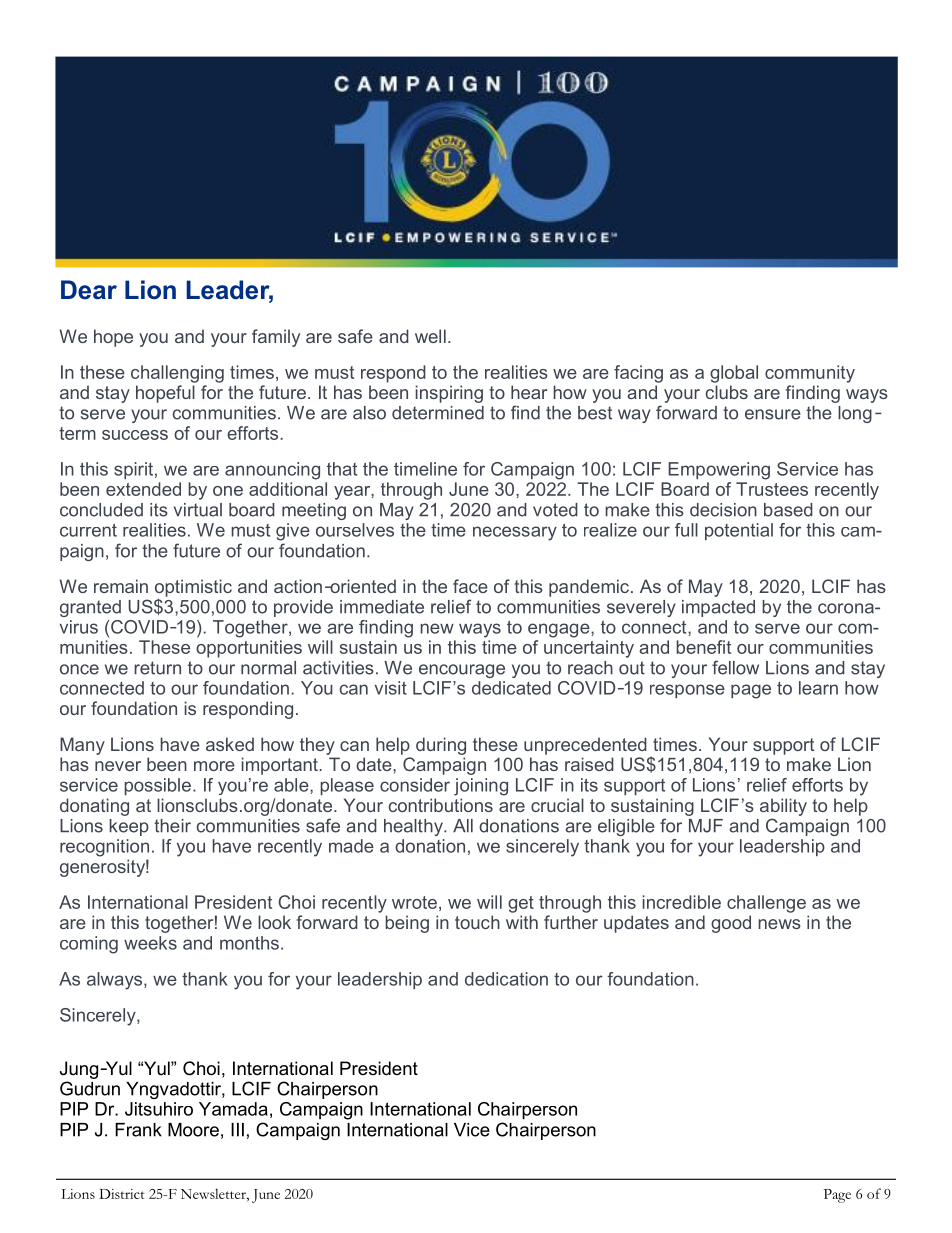 This screenshot has height=1233, width=952. What do you see at coordinates (766, 904) in the screenshot?
I see `challenge` at bounding box center [766, 904].
